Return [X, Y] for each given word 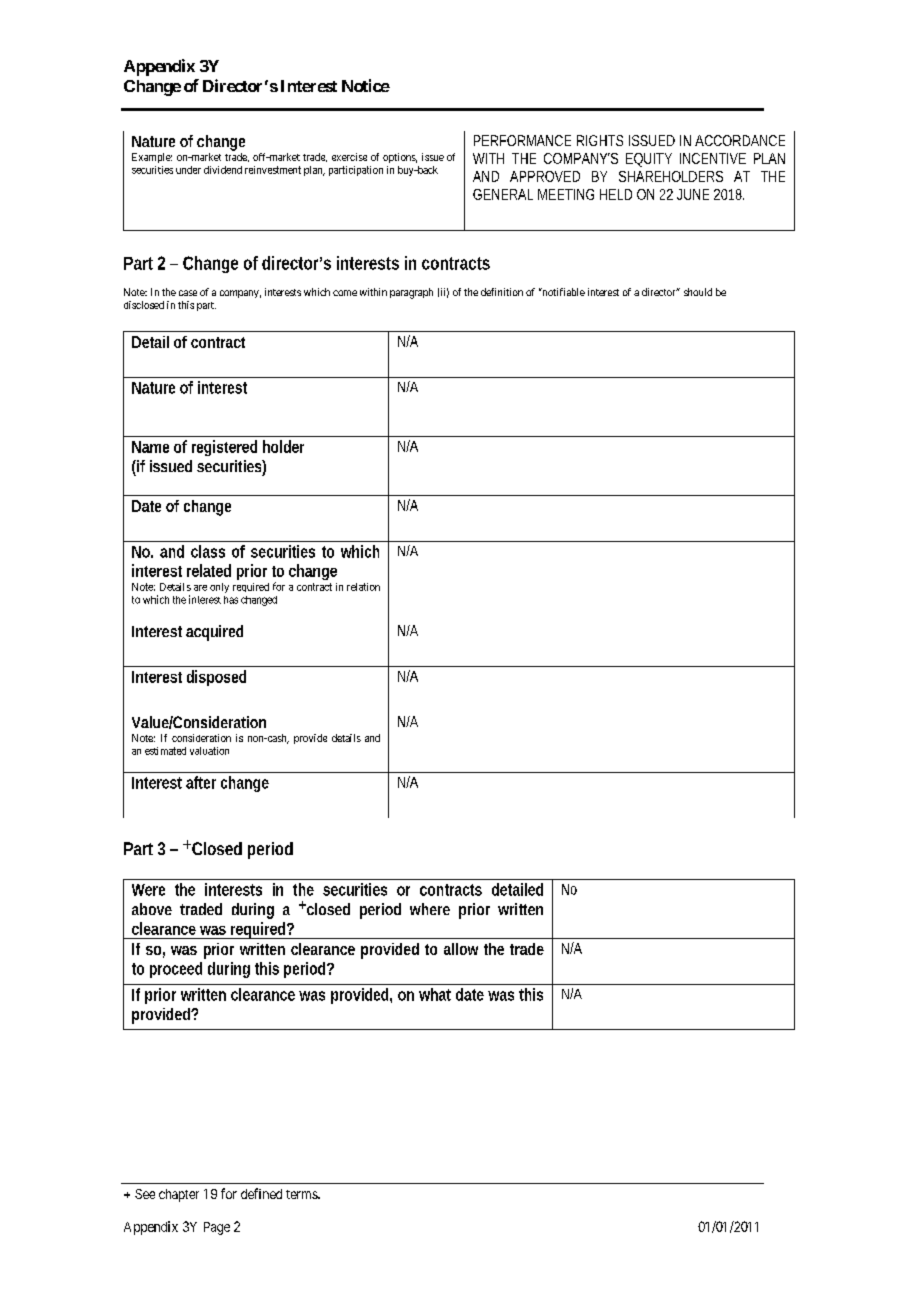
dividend [223, 170]
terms [302, 1194]
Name [150, 447]
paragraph [411, 293]
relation [363, 587]
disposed [216, 678]
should [698, 292]
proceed [176, 970]
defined [261, 1193]
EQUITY [649, 159]
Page [217, 1228]
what [435, 994]
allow [461, 949]
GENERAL [503, 194]
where [430, 909]
